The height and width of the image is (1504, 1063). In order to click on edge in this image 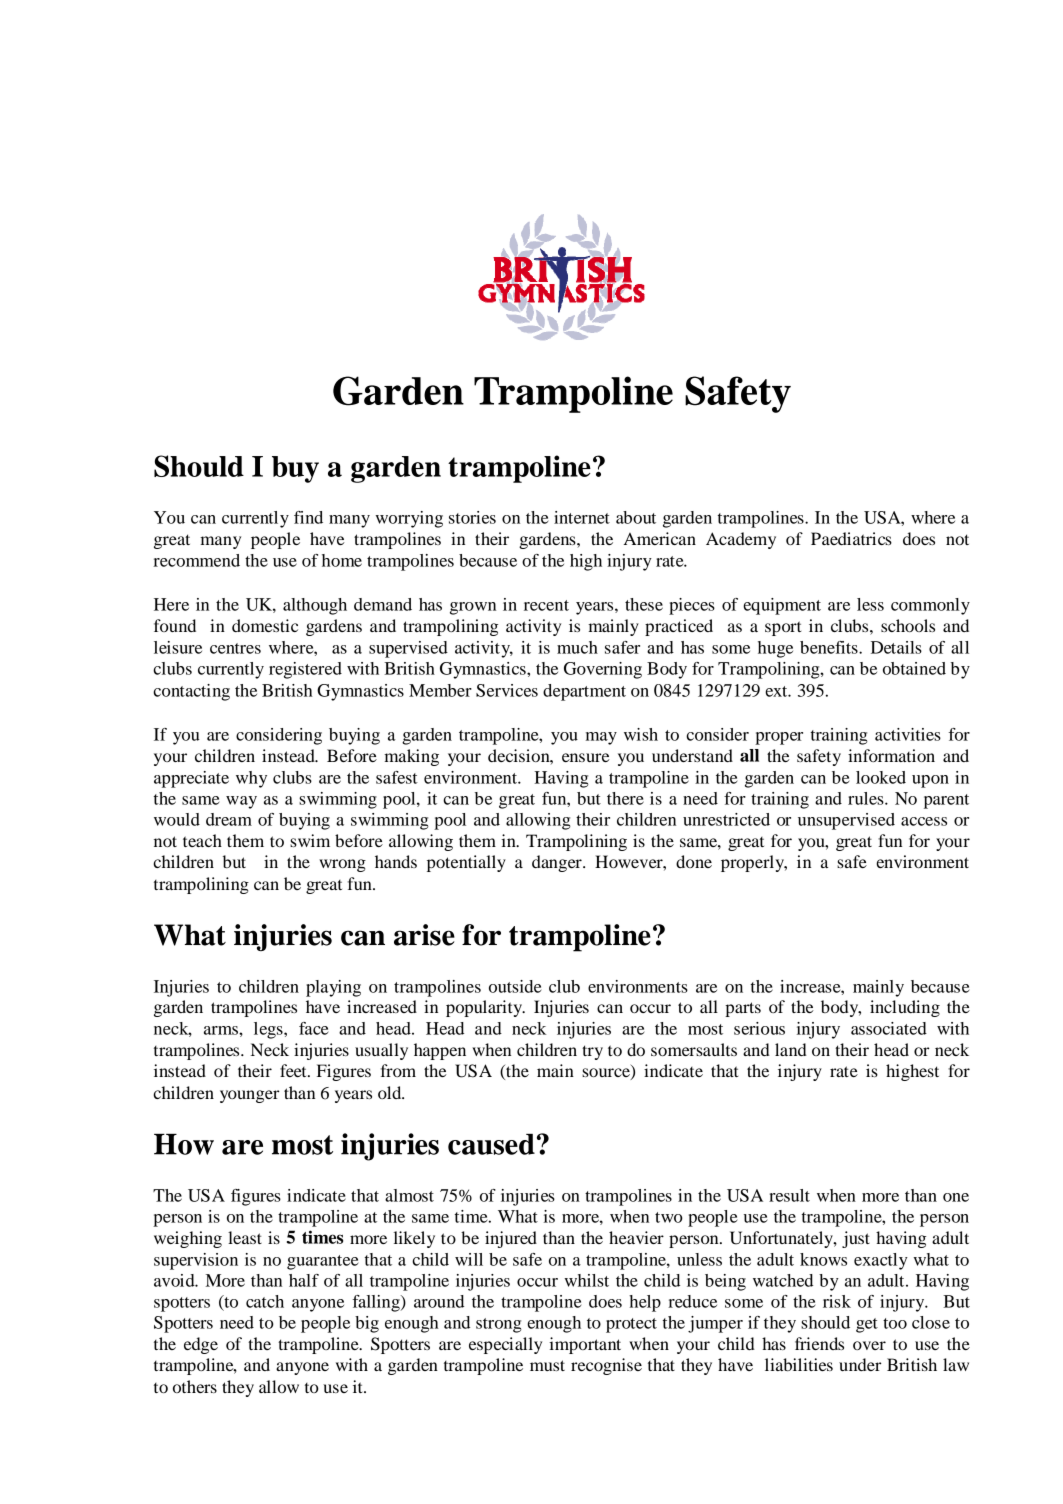, I will do `click(201, 1345)`.
